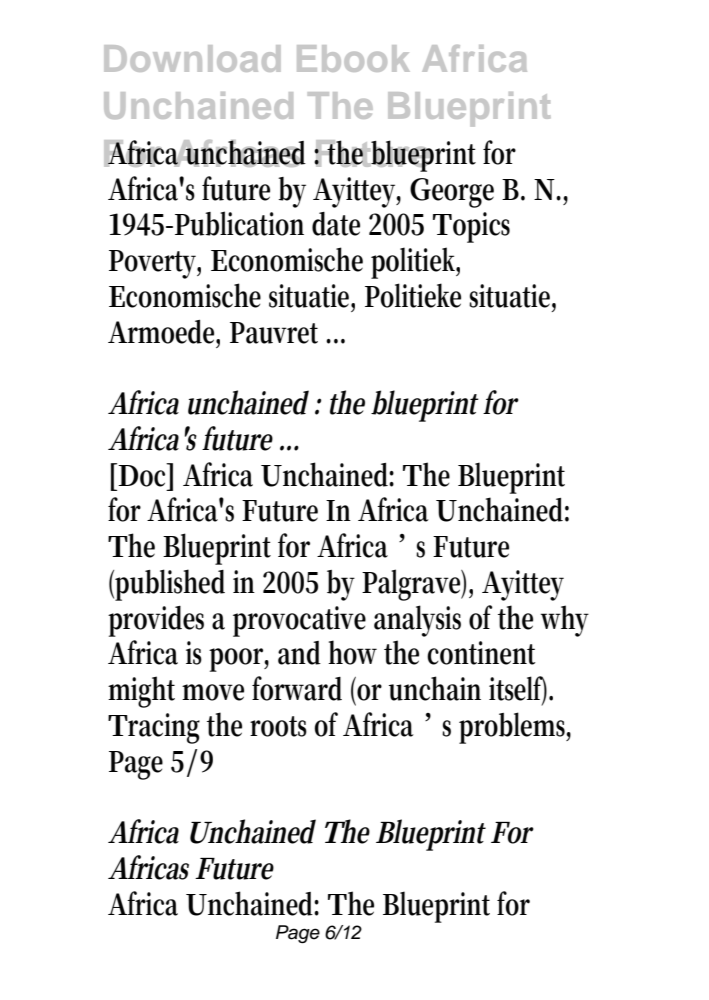 This document has height=1000, width=709. What do you see at coordinates (213, 692) in the document?
I see `move` at bounding box center [213, 692].
